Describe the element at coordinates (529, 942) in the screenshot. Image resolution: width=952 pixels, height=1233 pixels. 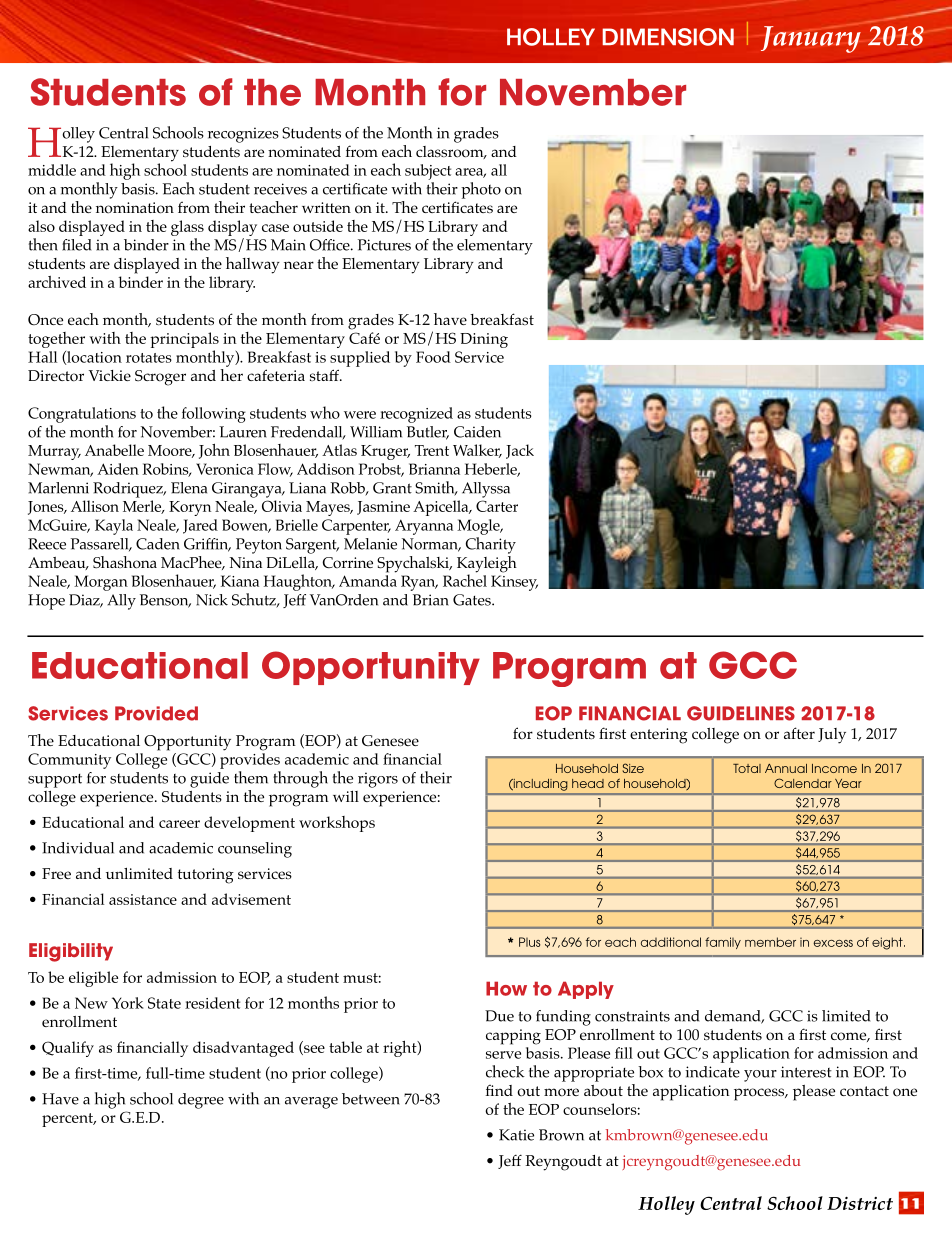
I see `Plus` at that location.
